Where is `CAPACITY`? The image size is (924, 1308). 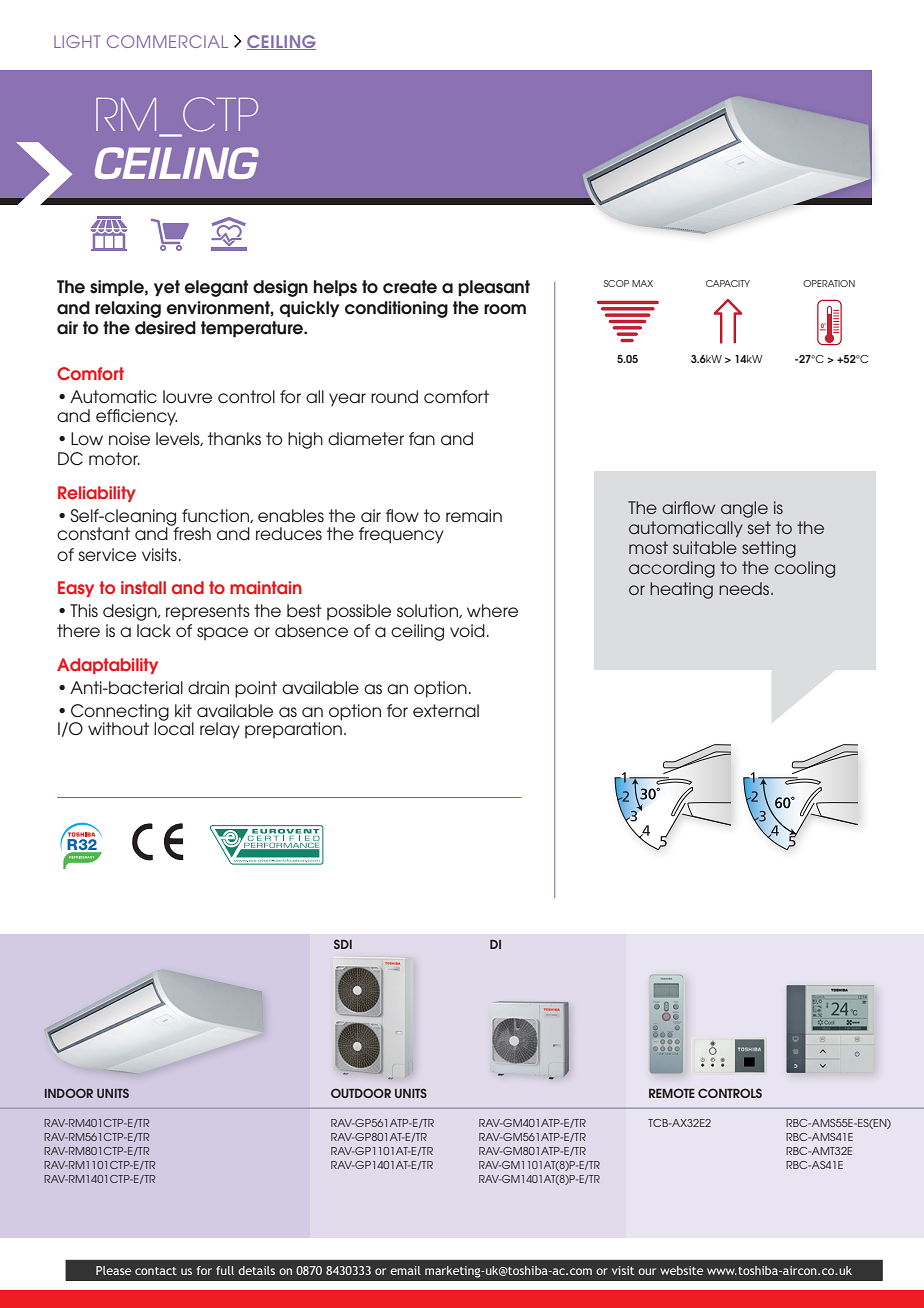
CAPACITY is located at coordinates (728, 283).
